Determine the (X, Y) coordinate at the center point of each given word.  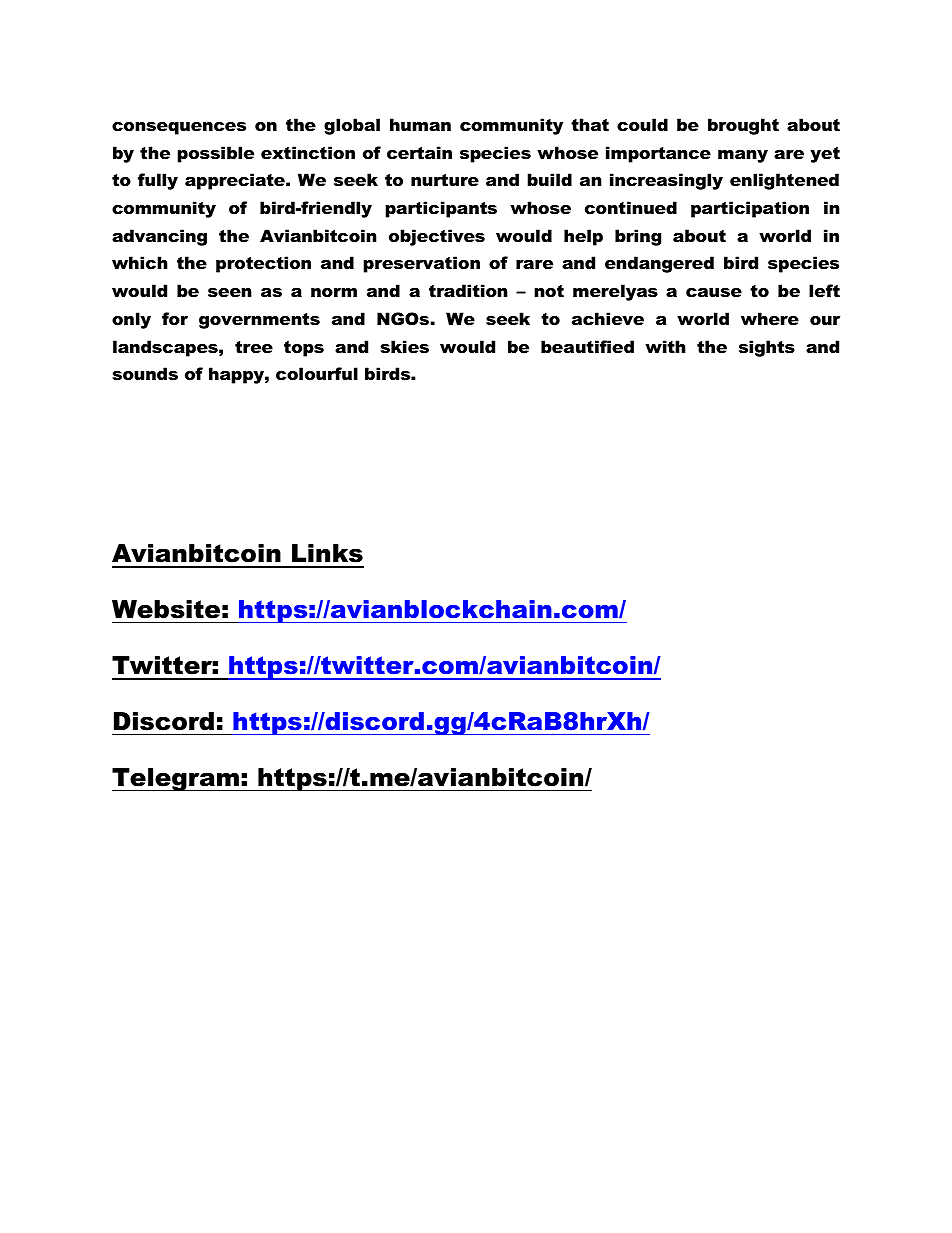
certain (419, 152)
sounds (145, 373)
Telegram (176, 780)
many (743, 156)
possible (215, 154)
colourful (317, 373)
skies (404, 346)
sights (767, 348)
